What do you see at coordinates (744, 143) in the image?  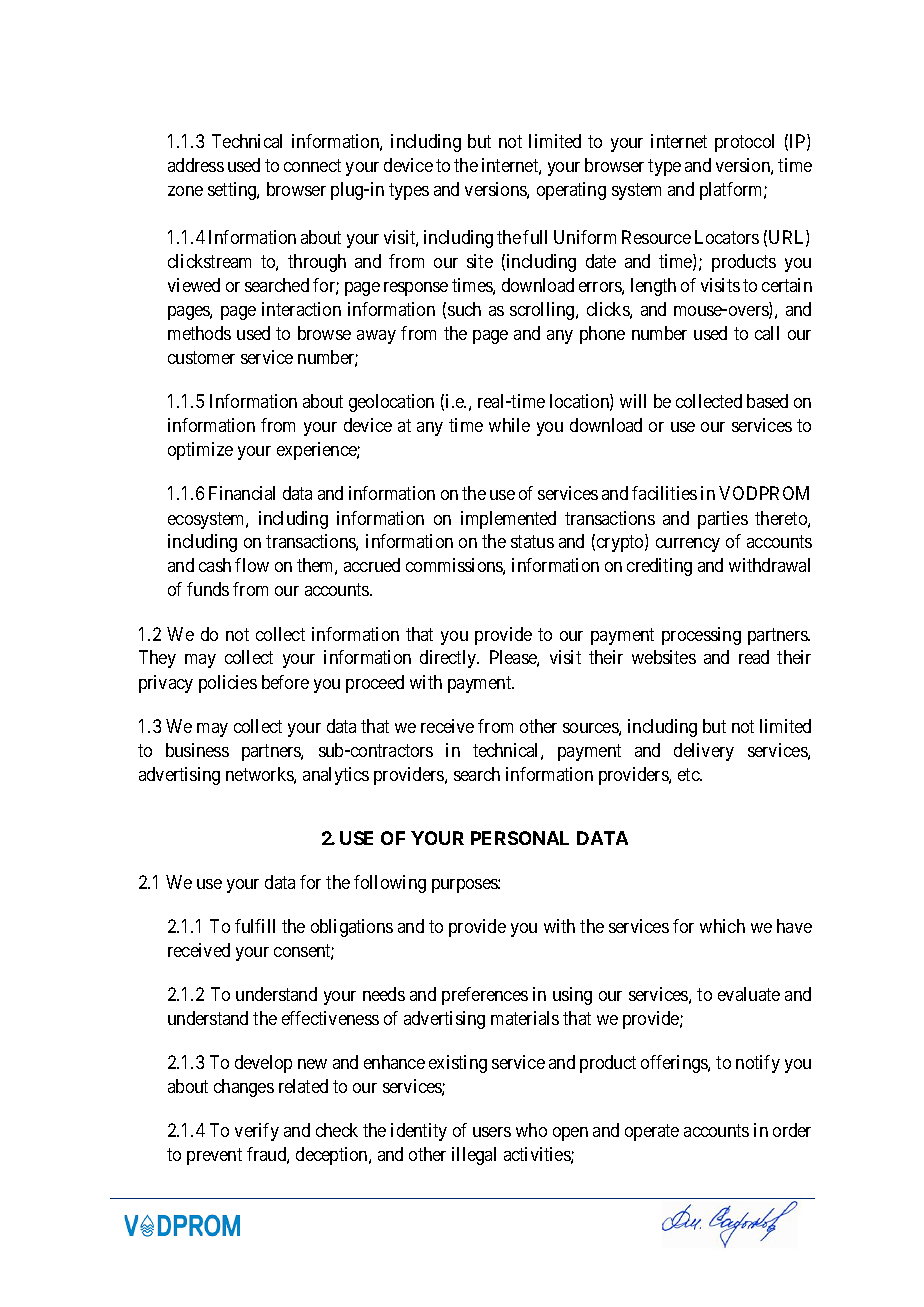 I see `protocol` at bounding box center [744, 143].
